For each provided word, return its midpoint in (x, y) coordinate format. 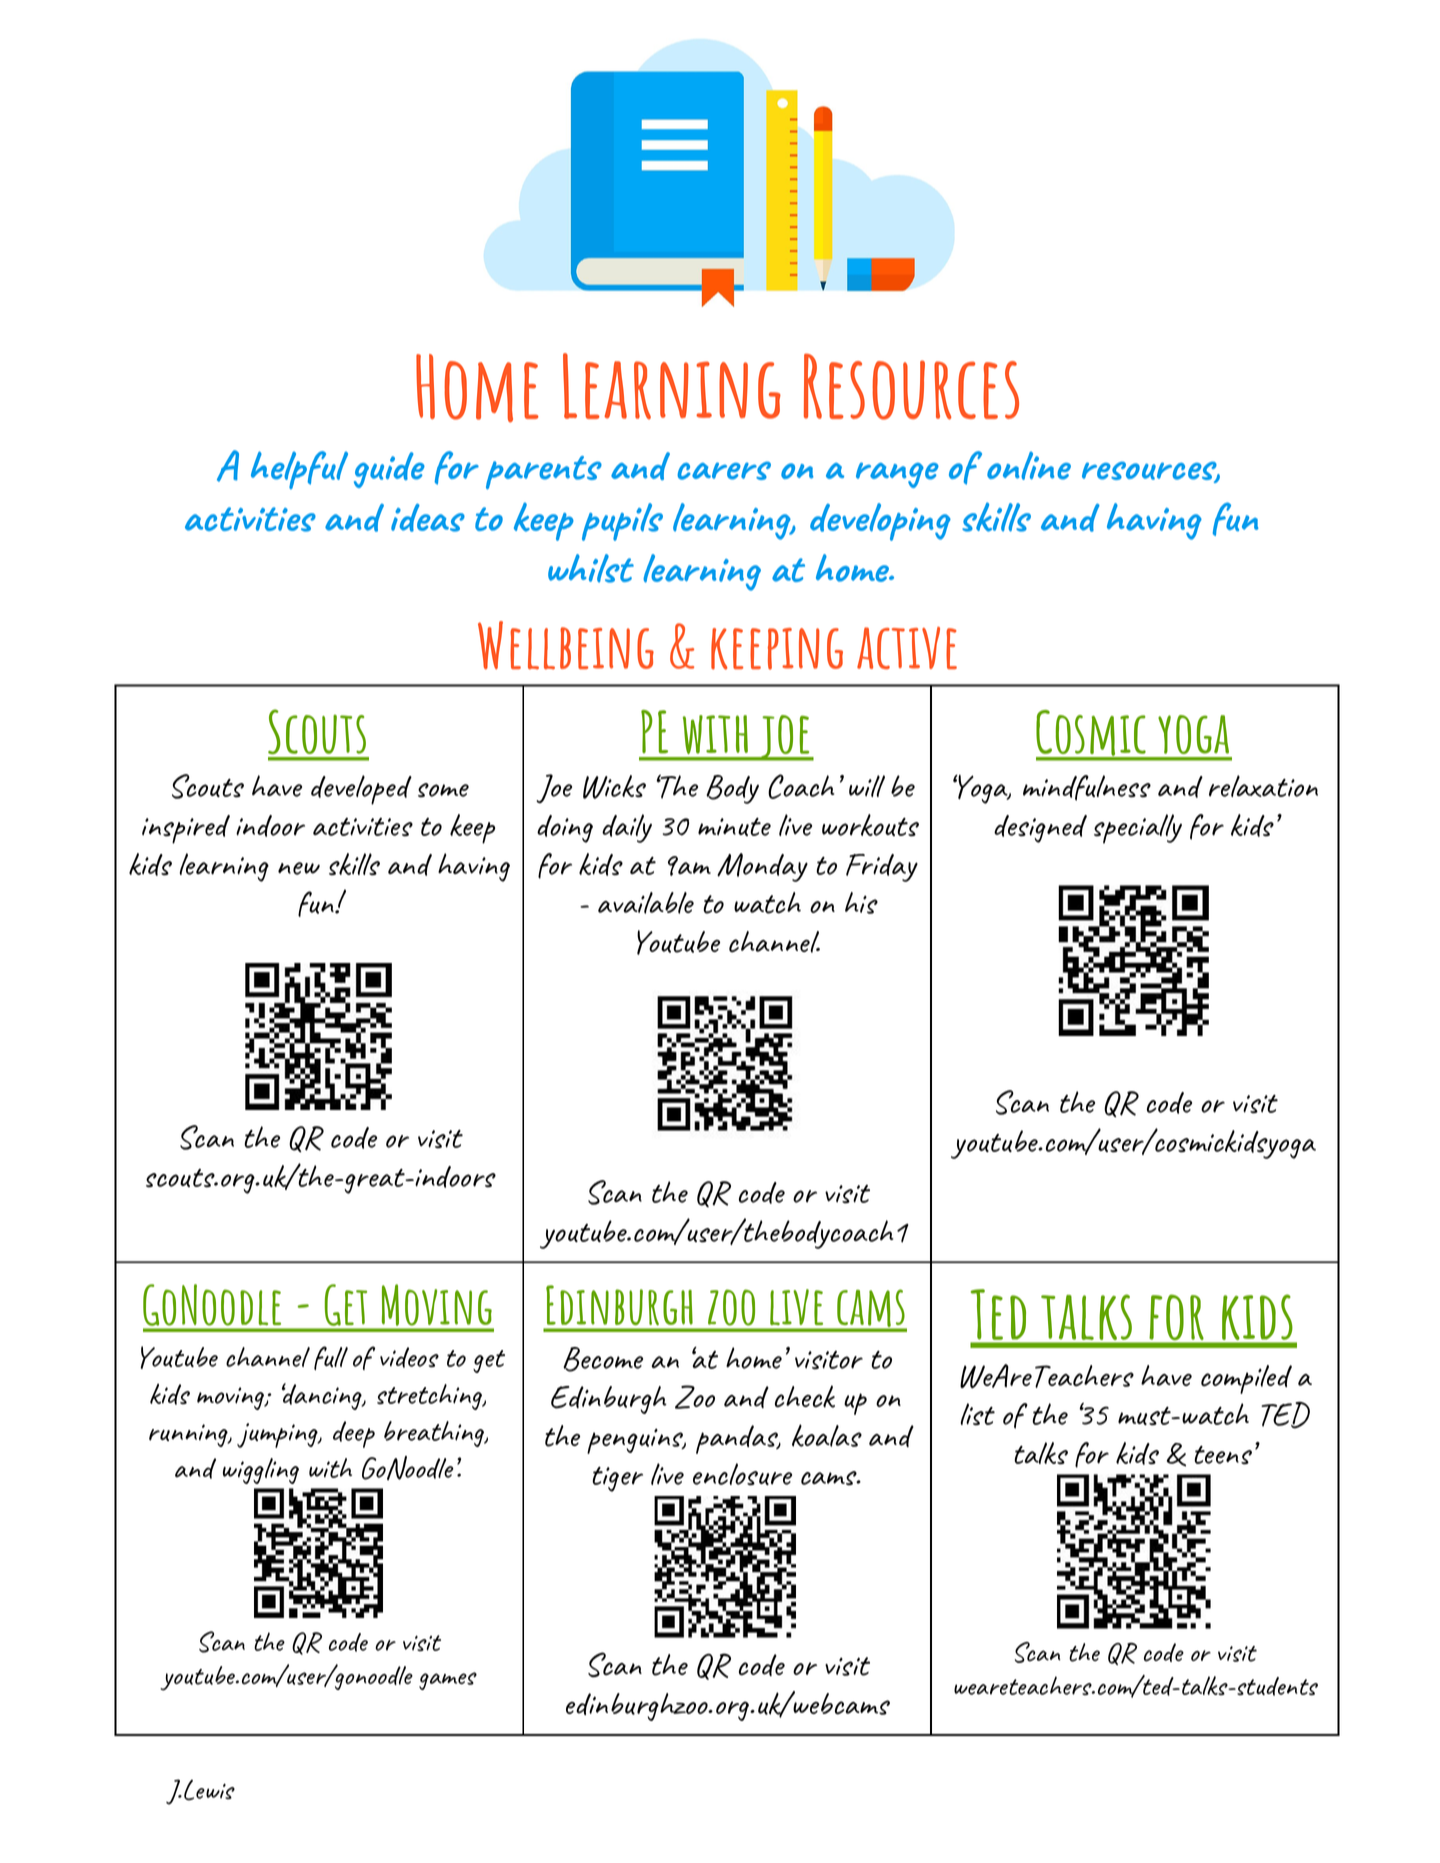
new (299, 868)
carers (724, 470)
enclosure (742, 1474)
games (448, 1681)
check (805, 1396)
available (646, 903)
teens (1223, 1455)
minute (734, 826)
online (1029, 466)
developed (361, 790)
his (861, 903)
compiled (1246, 1379)
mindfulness (1087, 788)
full (331, 1358)
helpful (299, 470)
